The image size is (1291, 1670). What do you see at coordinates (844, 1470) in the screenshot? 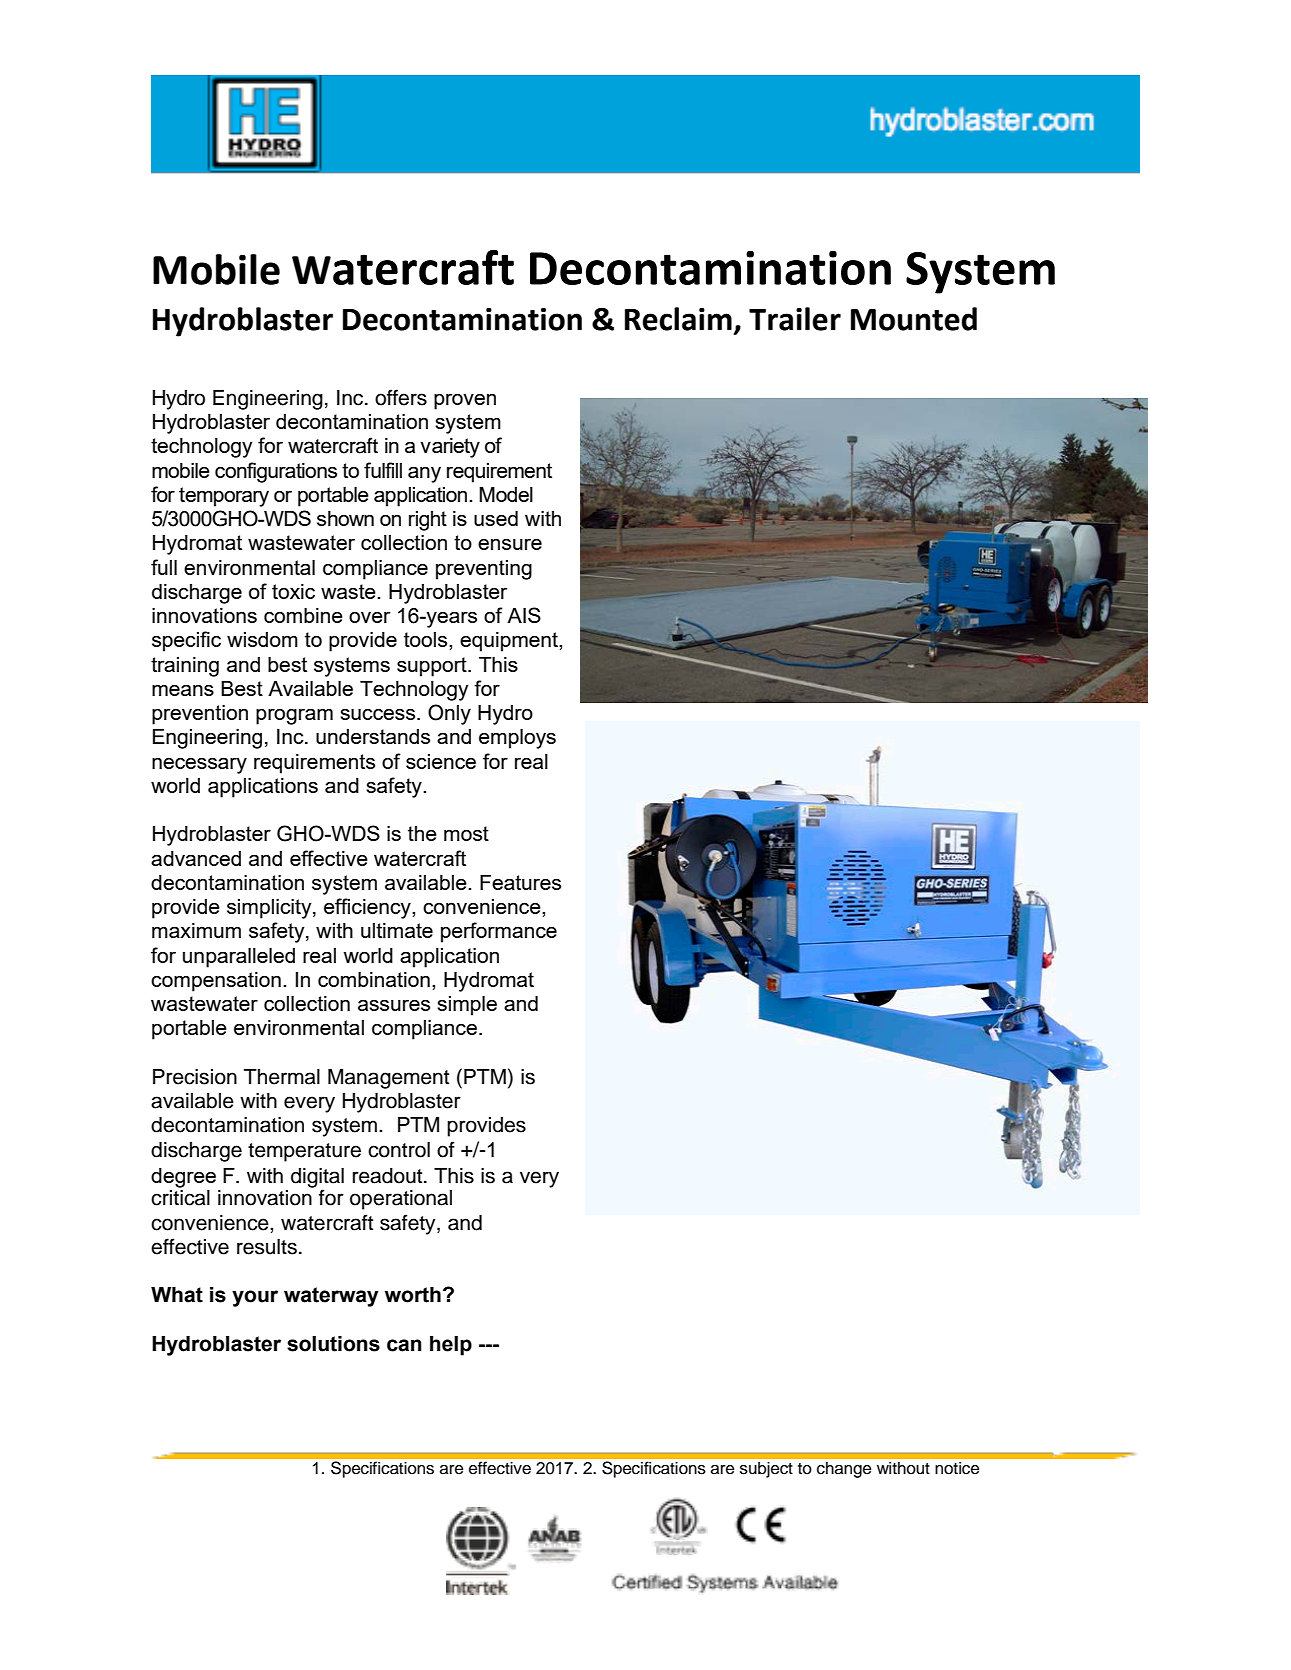
I see `change` at bounding box center [844, 1470].
